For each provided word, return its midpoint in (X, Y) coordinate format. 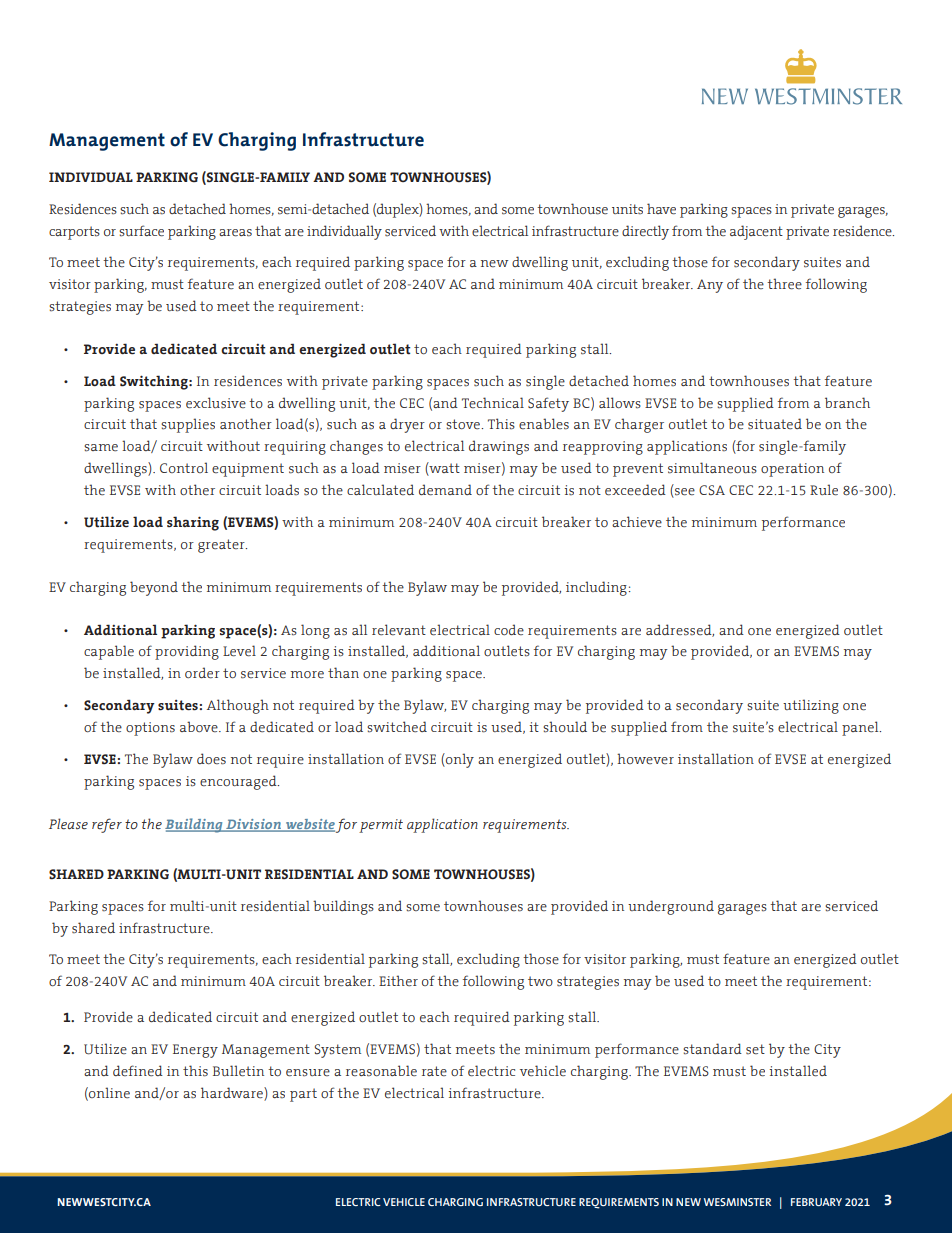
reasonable (381, 1071)
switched (397, 727)
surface (141, 231)
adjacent (756, 232)
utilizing (811, 706)
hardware (233, 1094)
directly (645, 232)
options (150, 729)
